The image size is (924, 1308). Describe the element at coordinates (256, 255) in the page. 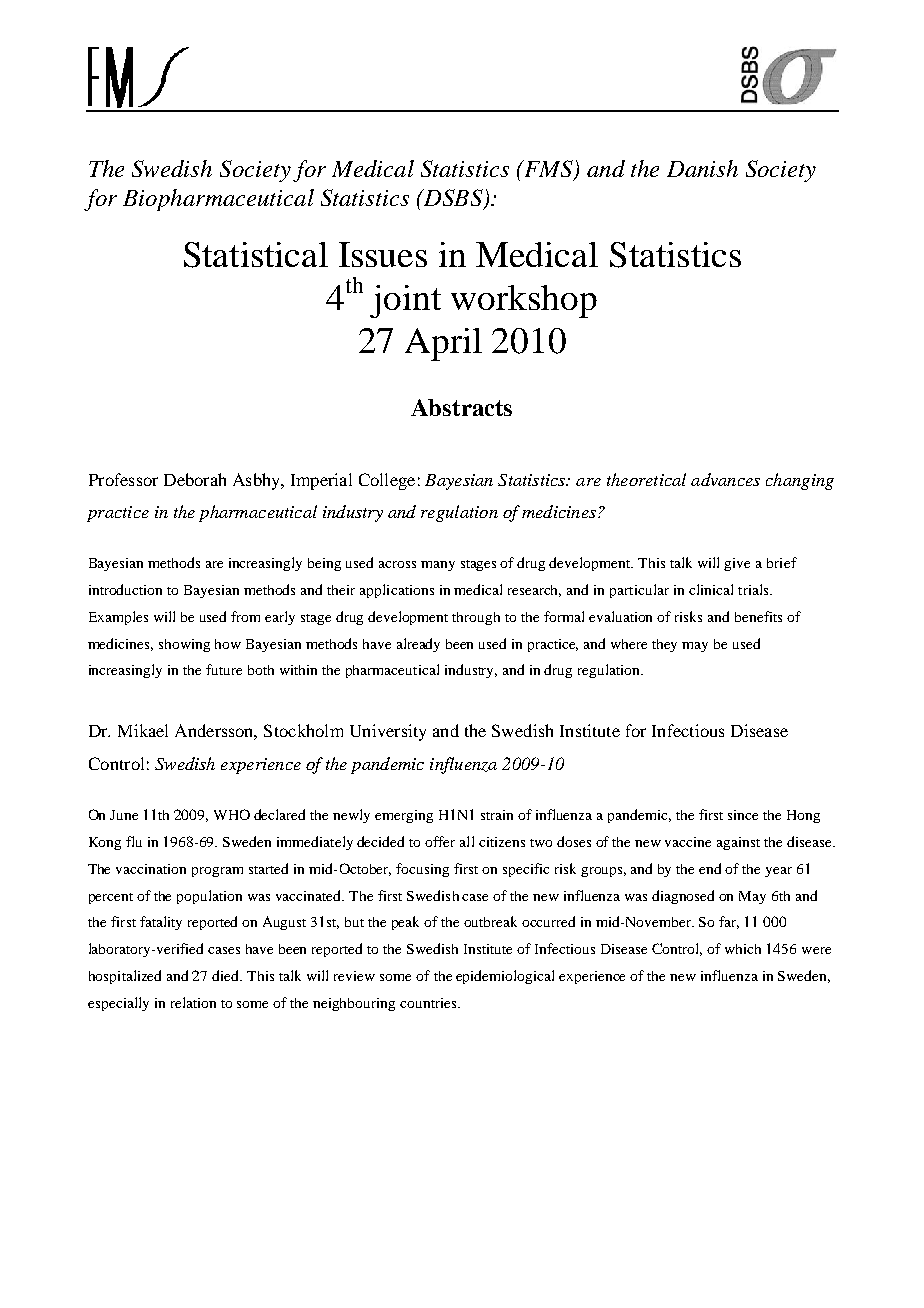

I see `Statistical` at that location.
